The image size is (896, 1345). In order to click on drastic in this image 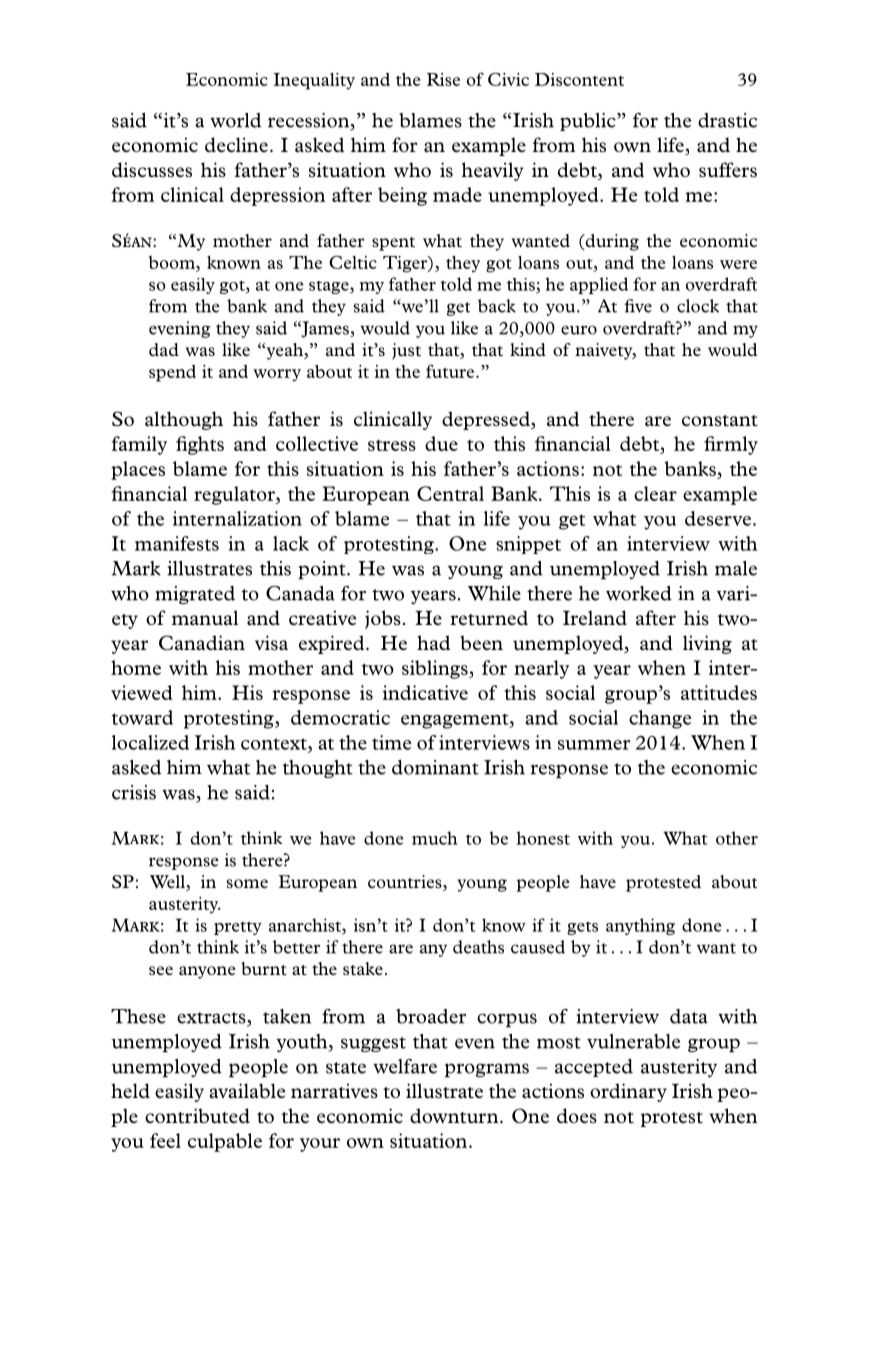, I will do `click(727, 120)`.
